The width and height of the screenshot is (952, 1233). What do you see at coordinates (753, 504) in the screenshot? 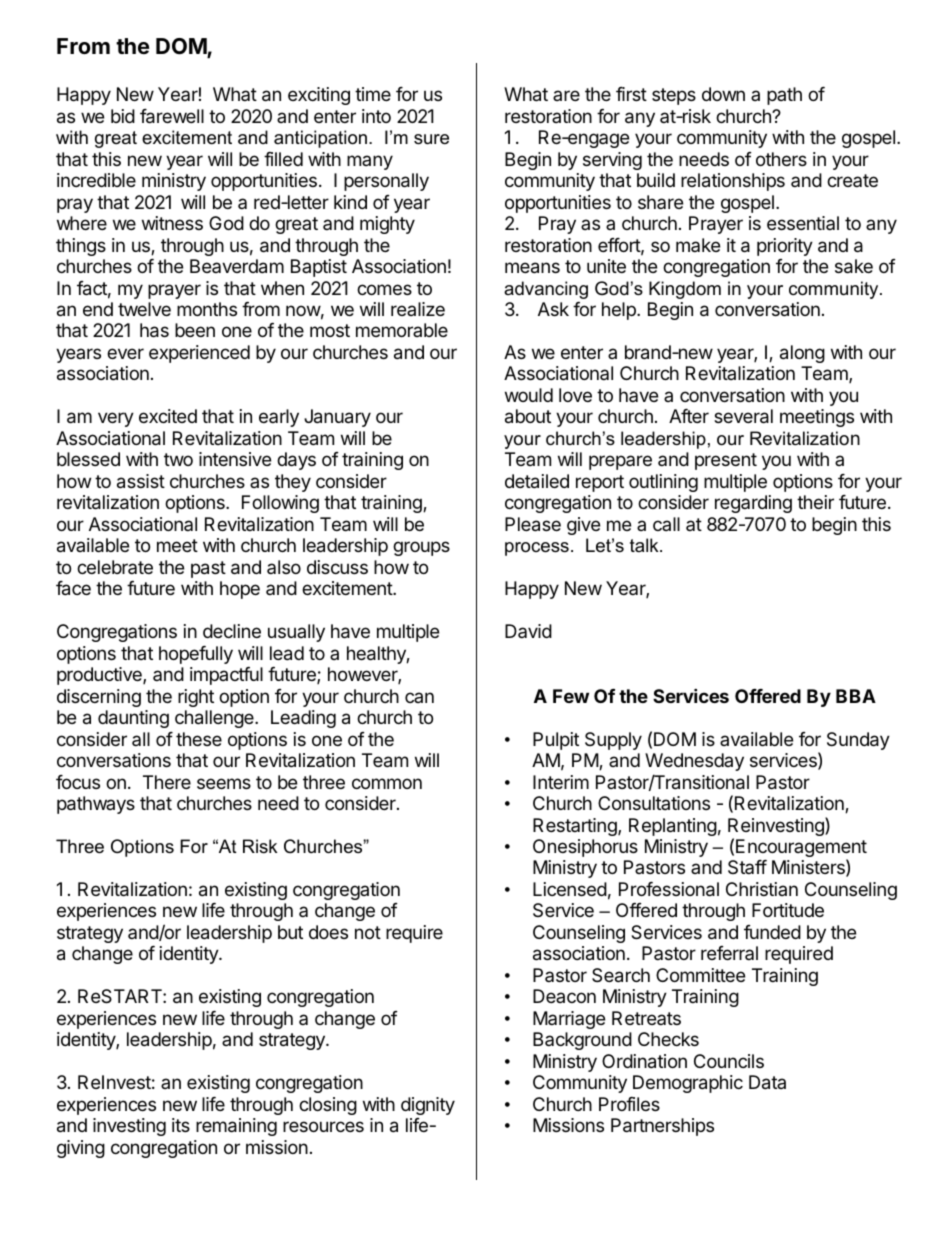
I see `regarding` at bounding box center [753, 504].
